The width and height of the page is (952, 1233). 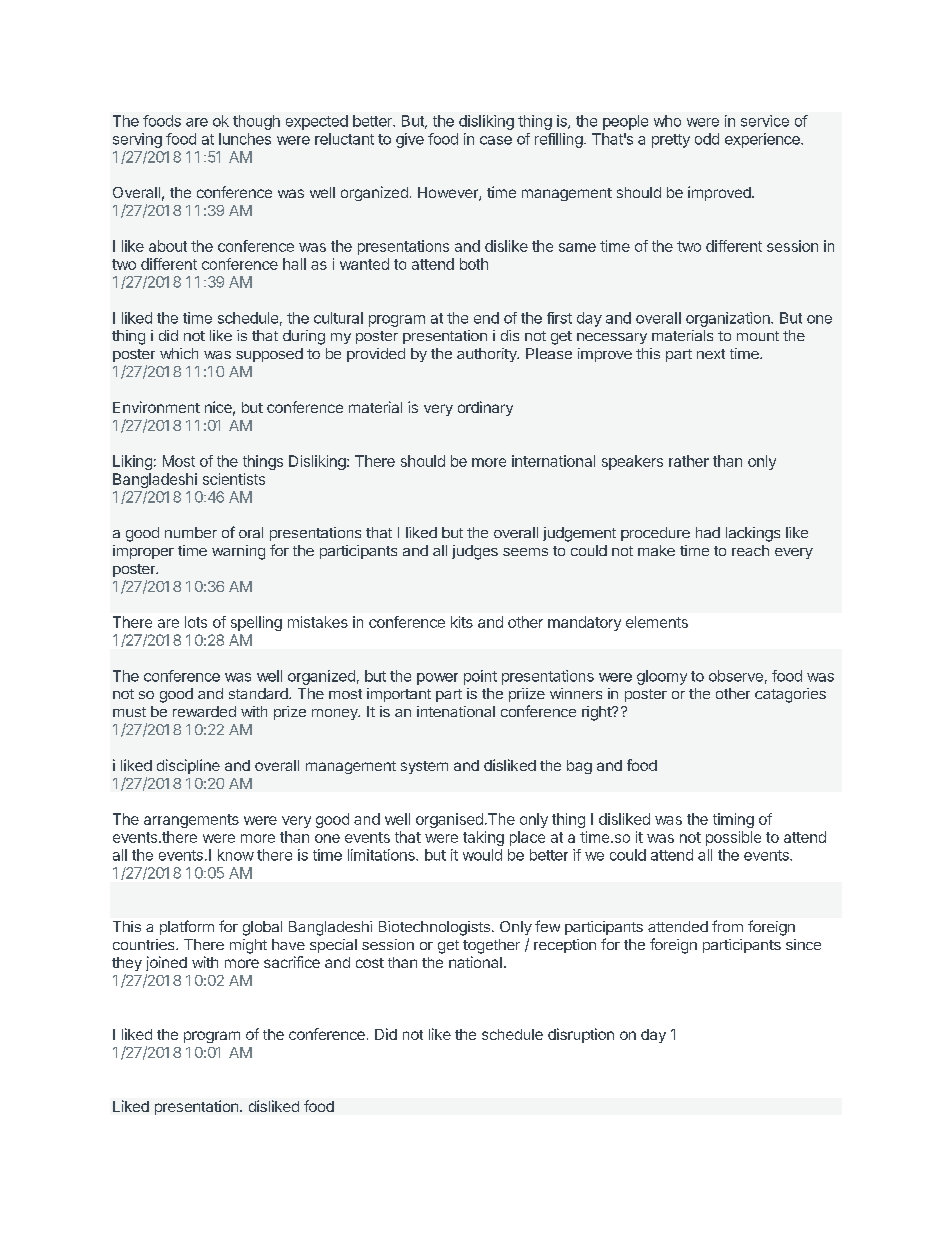 What do you see at coordinates (166, 963) in the page?
I see `joined` at bounding box center [166, 963].
